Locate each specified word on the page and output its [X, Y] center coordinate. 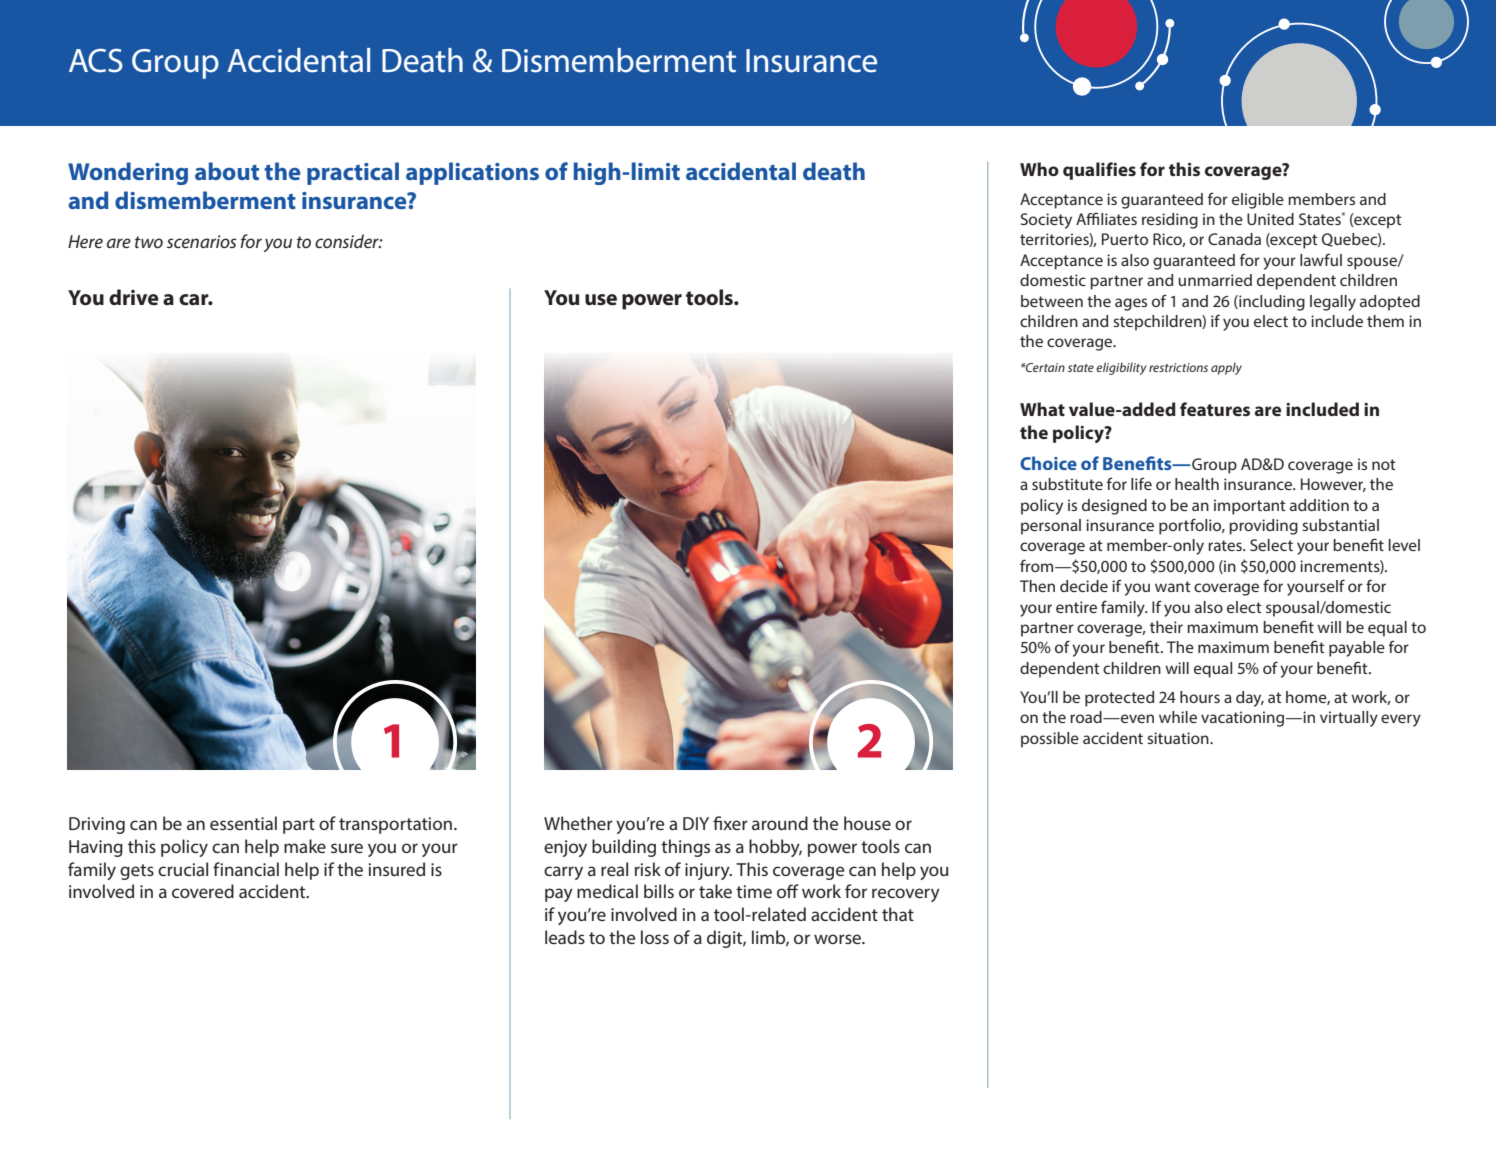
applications [472, 173]
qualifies [1099, 171]
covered [203, 891]
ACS [96, 60]
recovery [906, 895]
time [754, 891]
